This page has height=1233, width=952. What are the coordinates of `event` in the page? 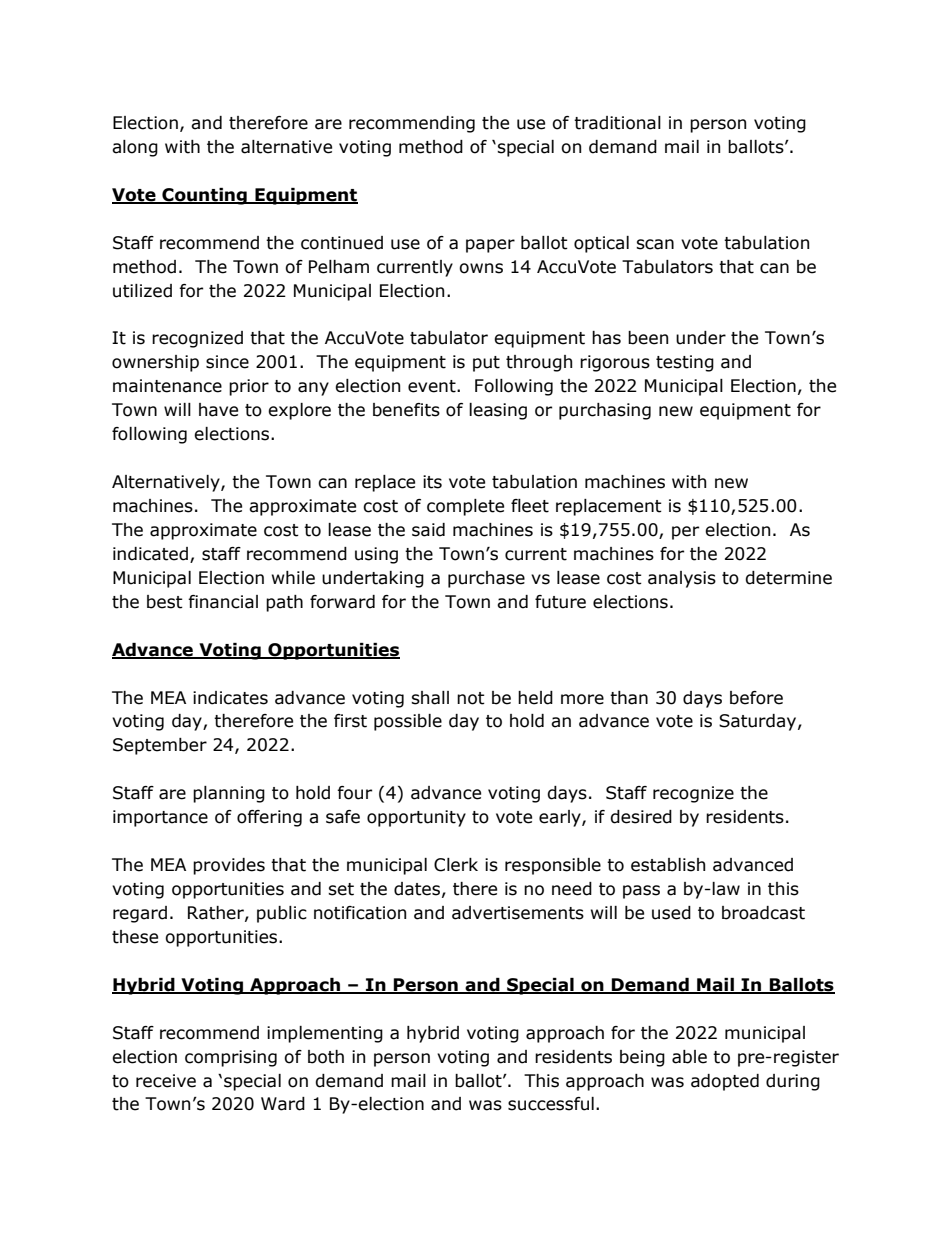 It's located at (433, 386).
